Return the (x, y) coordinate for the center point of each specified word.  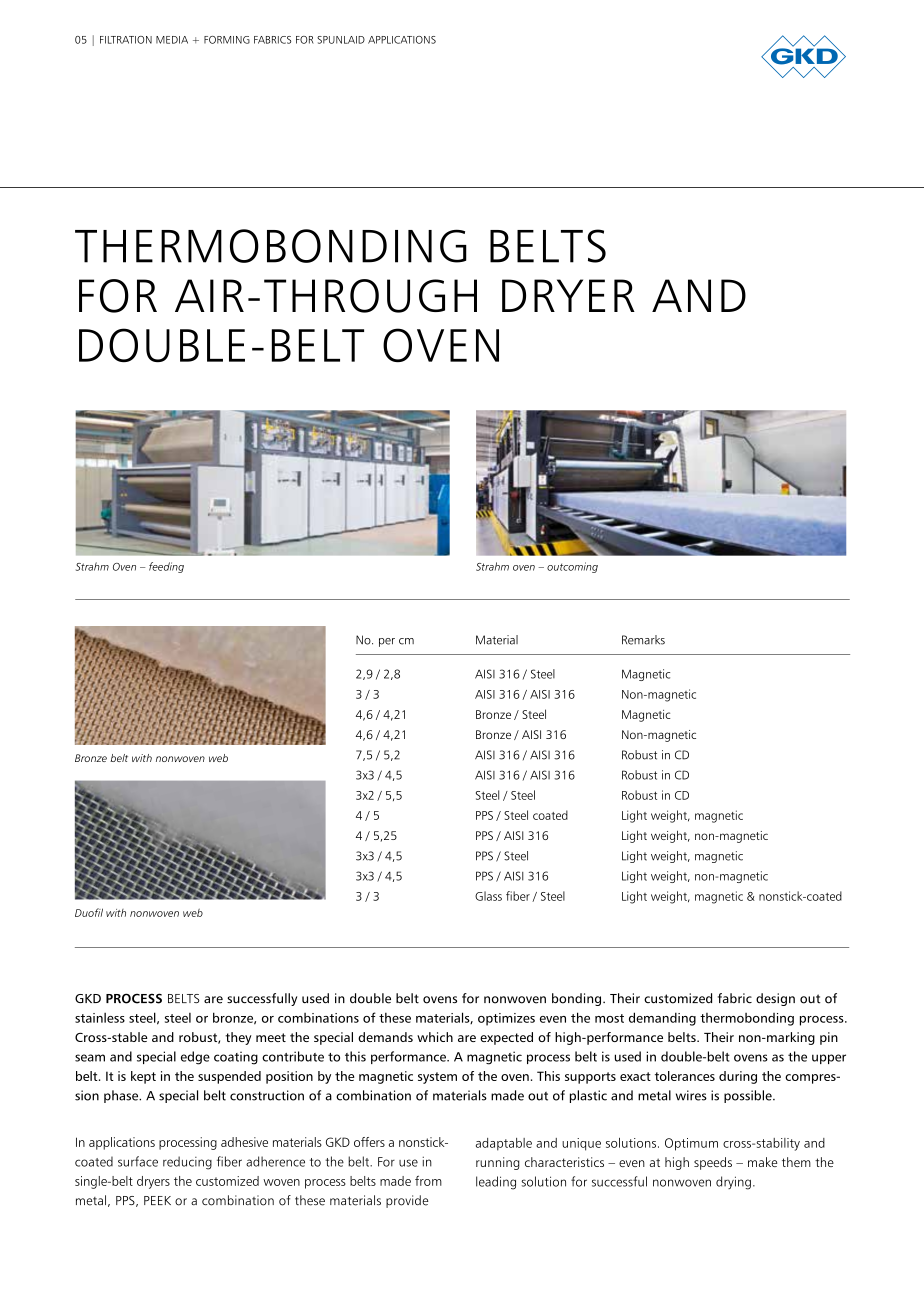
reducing (187, 1163)
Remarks (643, 640)
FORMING (227, 40)
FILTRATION (126, 40)
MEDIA (172, 40)
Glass (488, 896)
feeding (166, 567)
